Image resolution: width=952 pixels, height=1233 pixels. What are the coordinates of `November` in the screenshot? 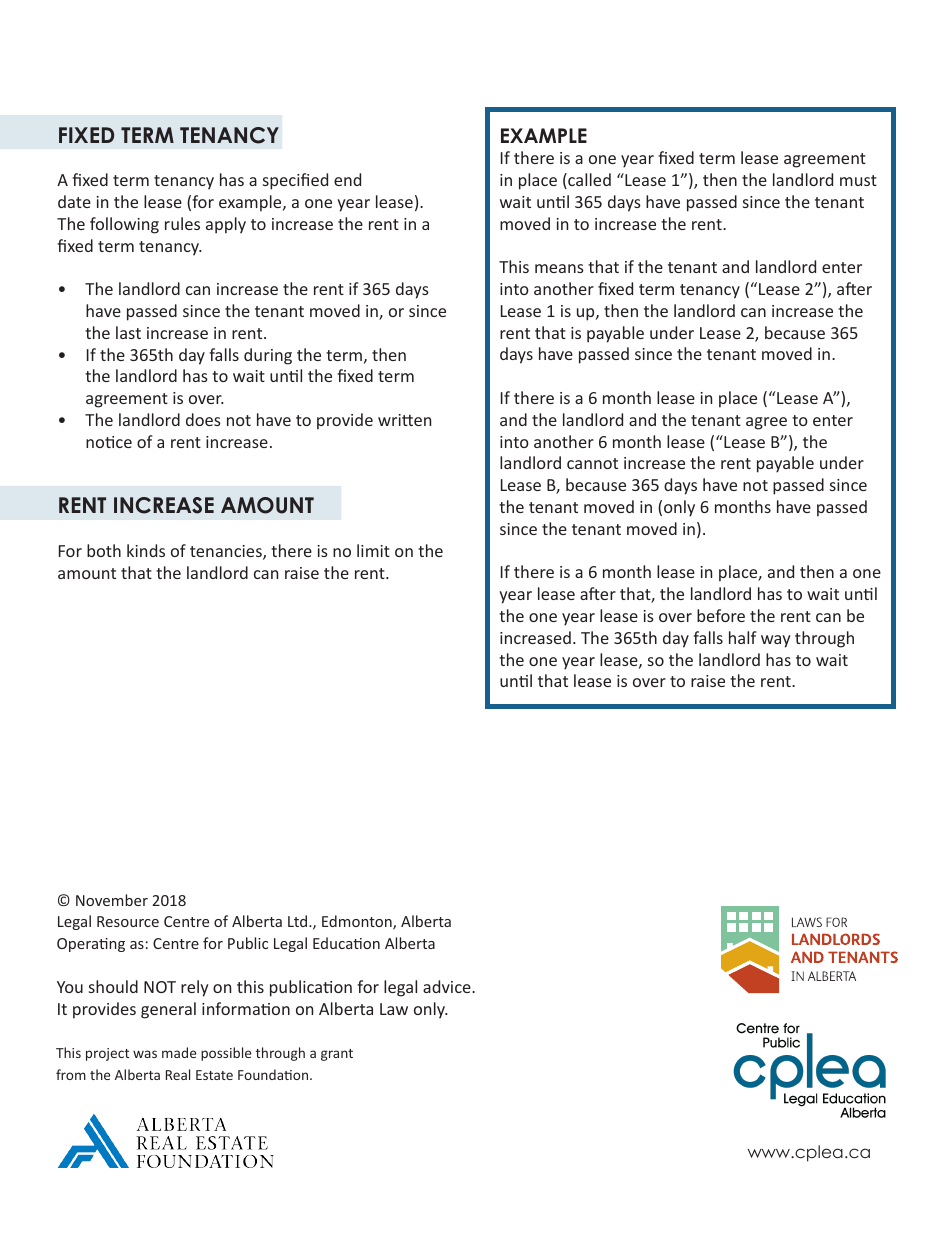 It's located at (112, 900).
